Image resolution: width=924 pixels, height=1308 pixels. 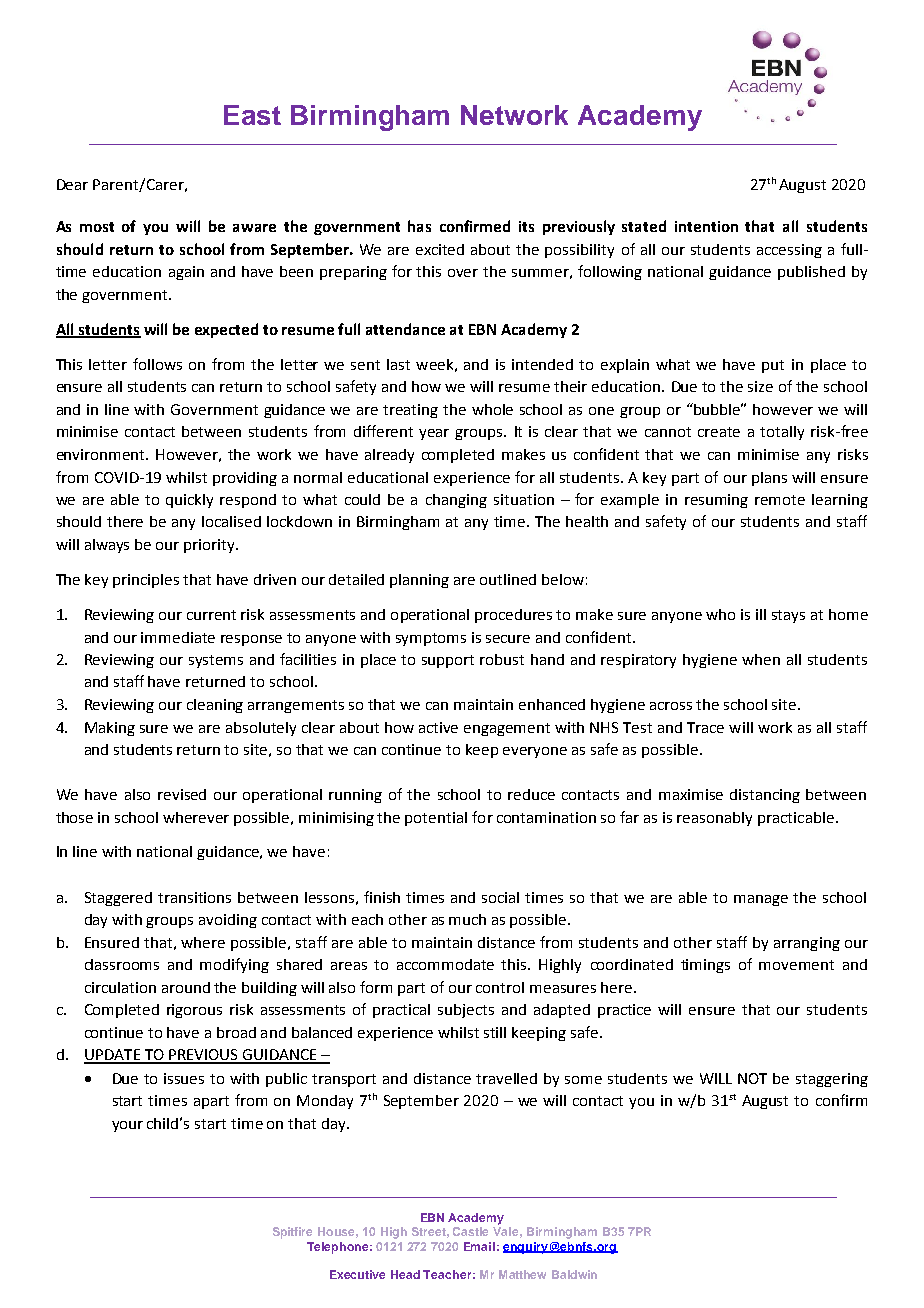 What do you see at coordinates (706, 226) in the image?
I see `intention` at bounding box center [706, 226].
